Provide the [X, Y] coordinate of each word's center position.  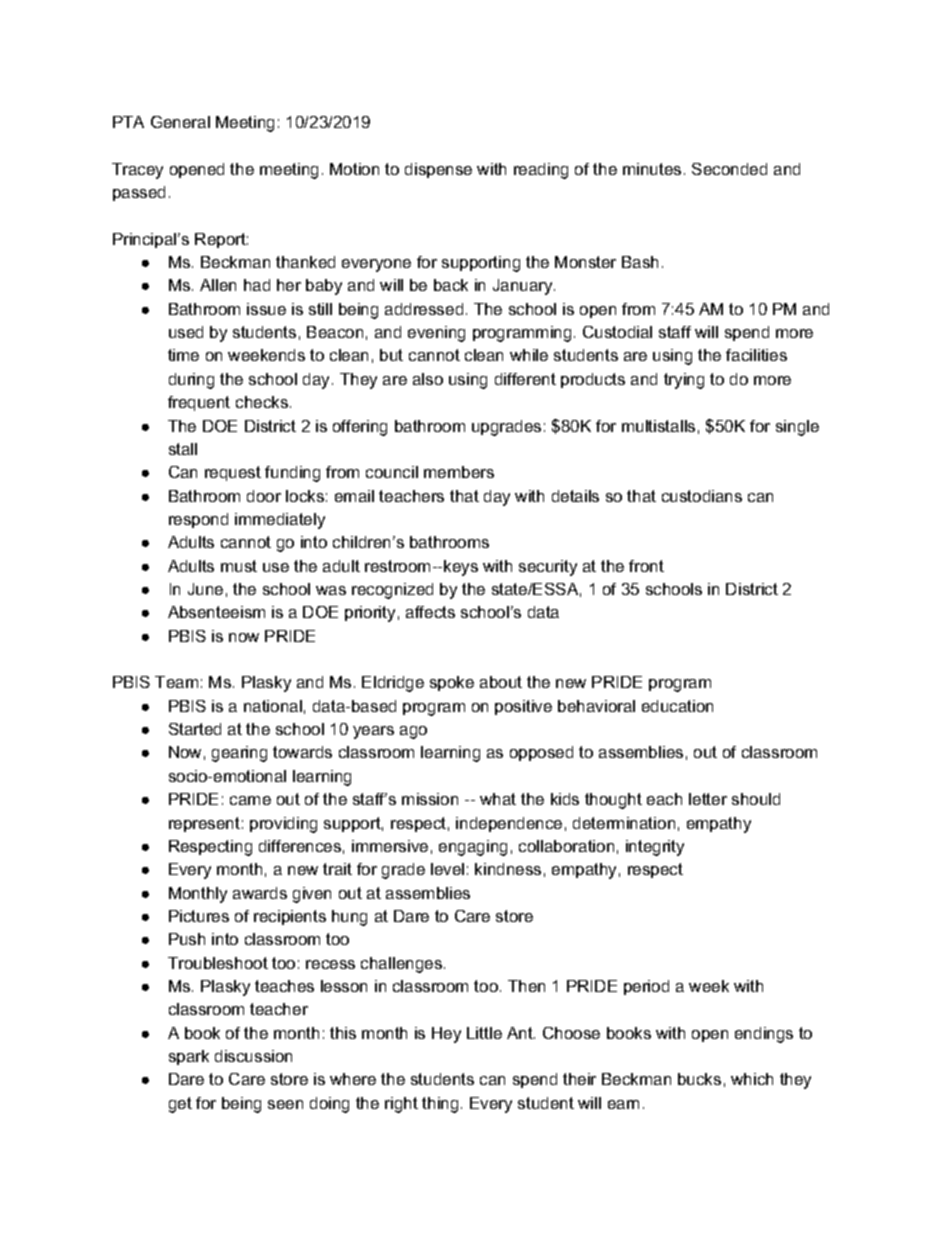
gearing [239, 754]
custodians [702, 496]
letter [708, 799]
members [459, 472]
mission [430, 799]
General [180, 122]
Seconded [729, 169]
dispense [438, 170]
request [233, 473]
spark [189, 1057]
